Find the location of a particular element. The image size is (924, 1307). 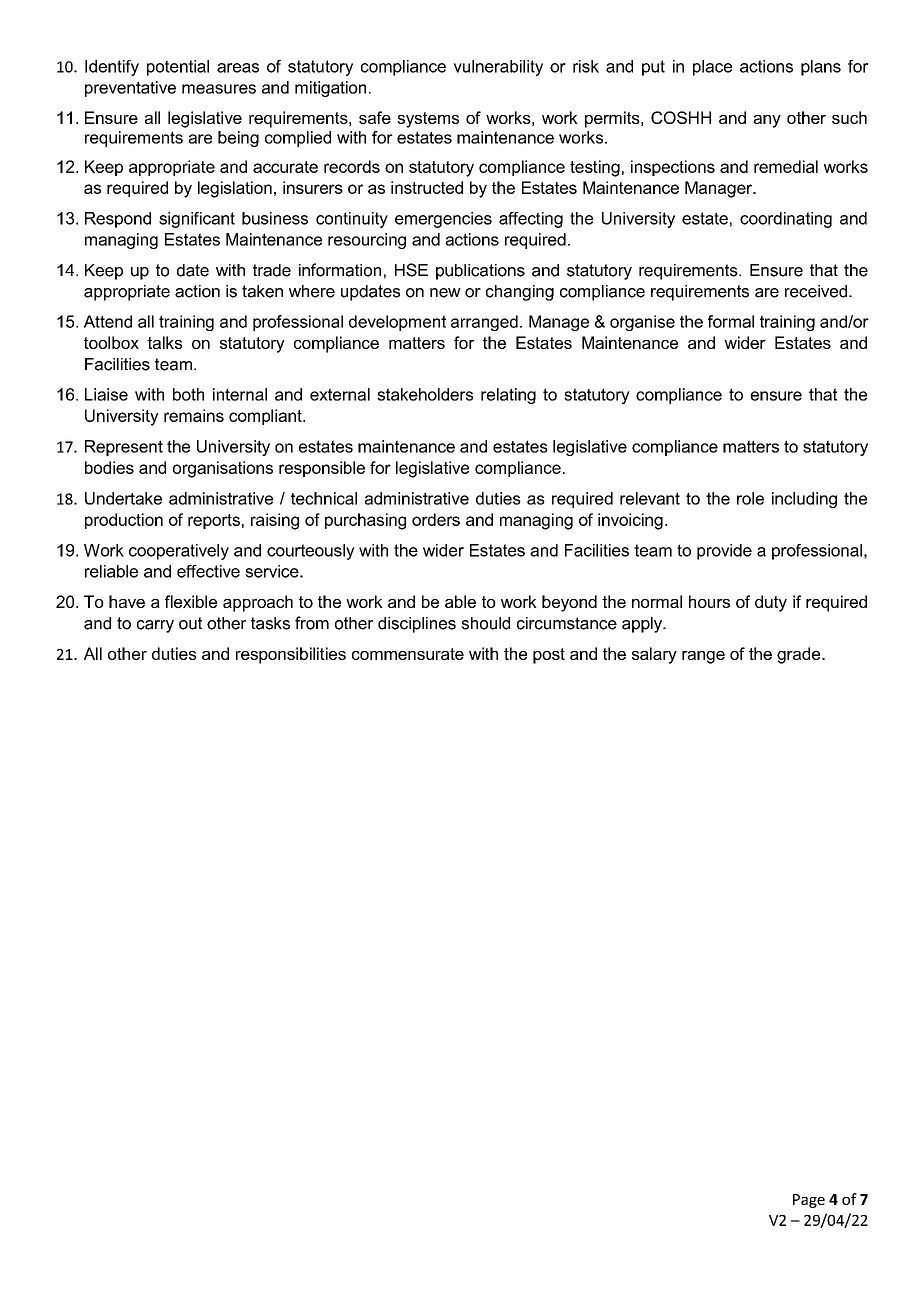

relating is located at coordinates (508, 396).
